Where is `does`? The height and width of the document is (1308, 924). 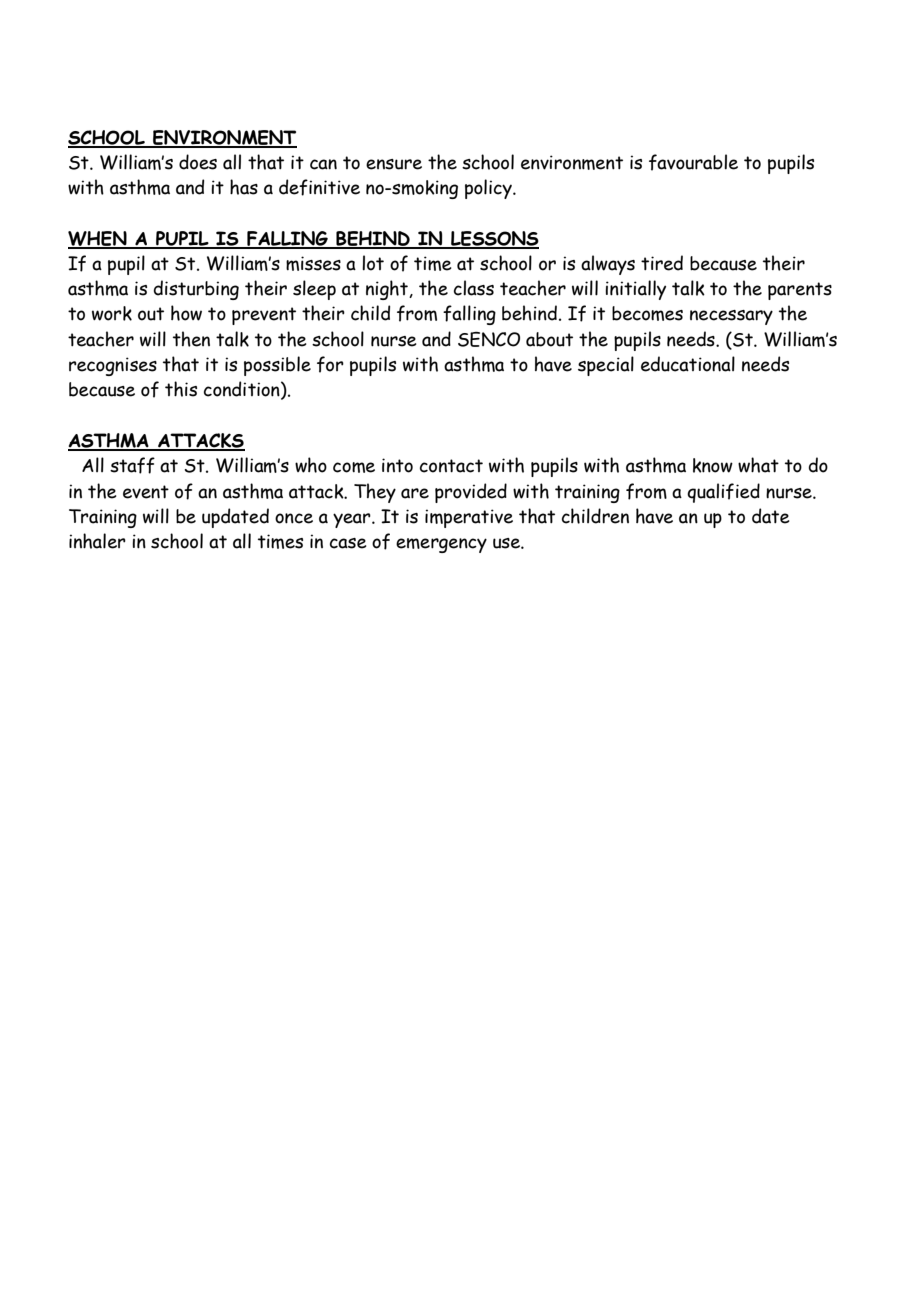 does is located at coordinates (198, 162).
